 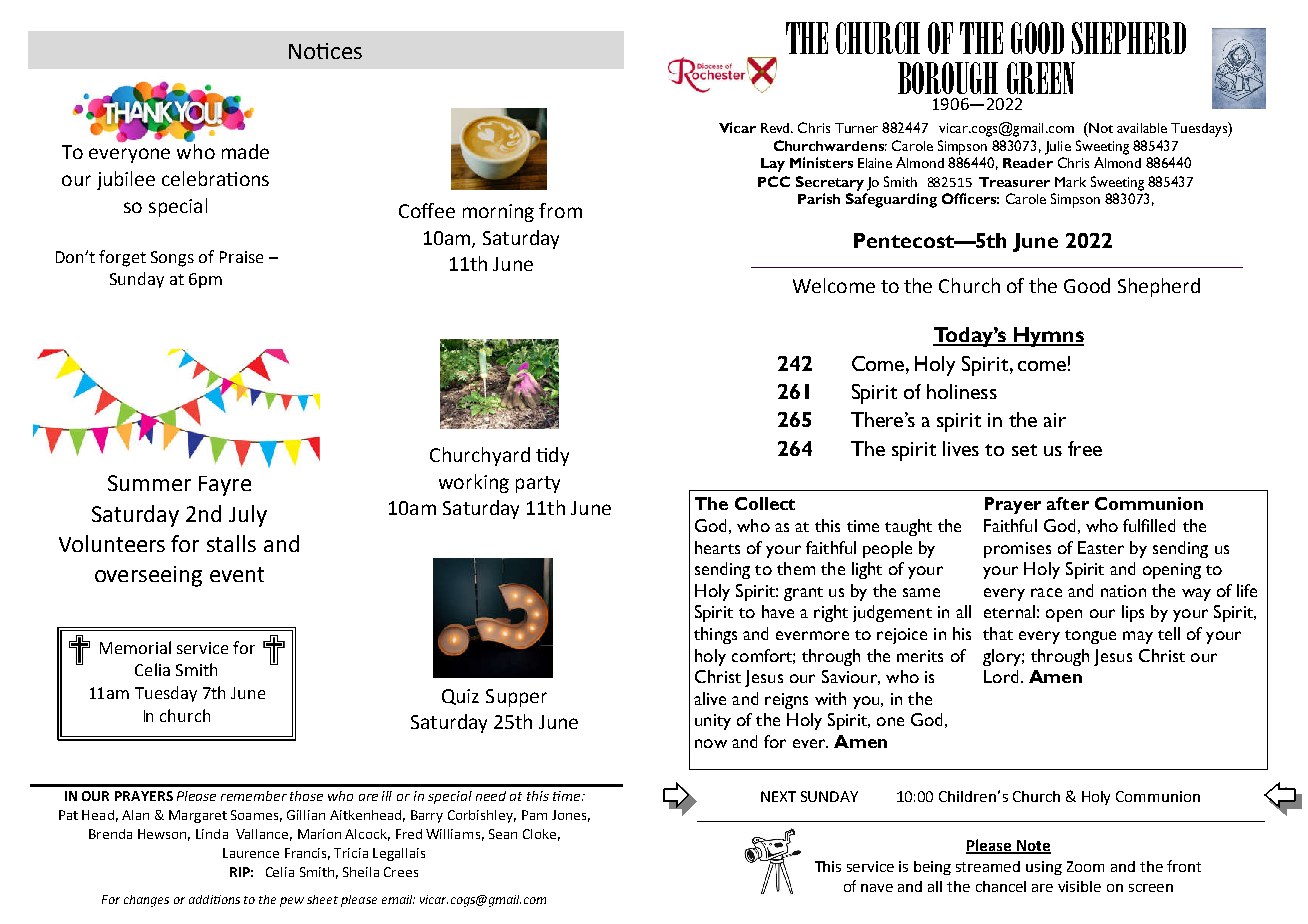 What do you see at coordinates (538, 484) in the screenshot?
I see `party` at bounding box center [538, 484].
